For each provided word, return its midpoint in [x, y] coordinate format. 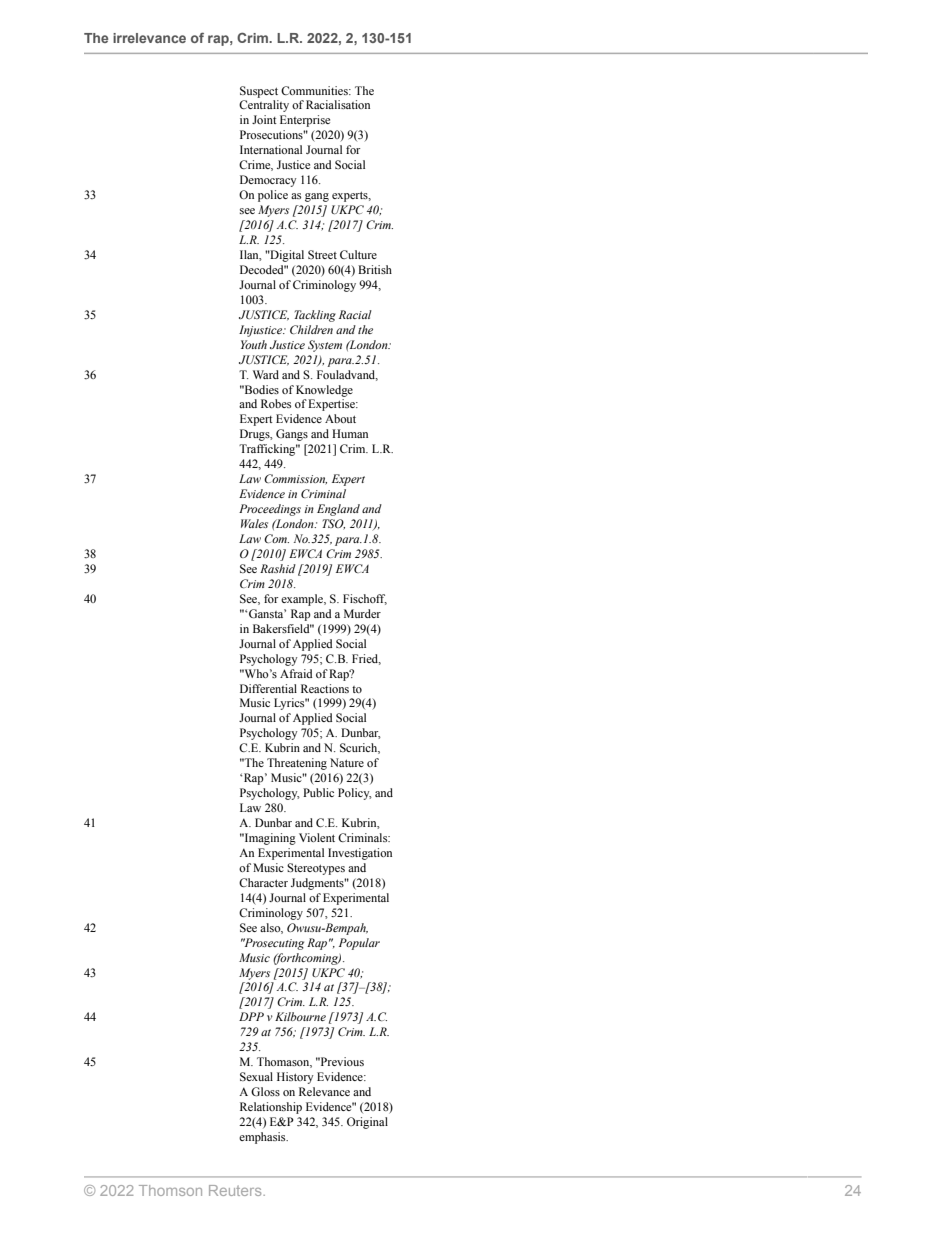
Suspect [259, 92]
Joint [264, 119]
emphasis [263, 1138]
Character [263, 882]
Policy [355, 794]
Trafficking [268, 450]
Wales [254, 523]
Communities [315, 90]
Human [350, 433]
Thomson [170, 1190]
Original [367, 1123]
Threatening [297, 764]
